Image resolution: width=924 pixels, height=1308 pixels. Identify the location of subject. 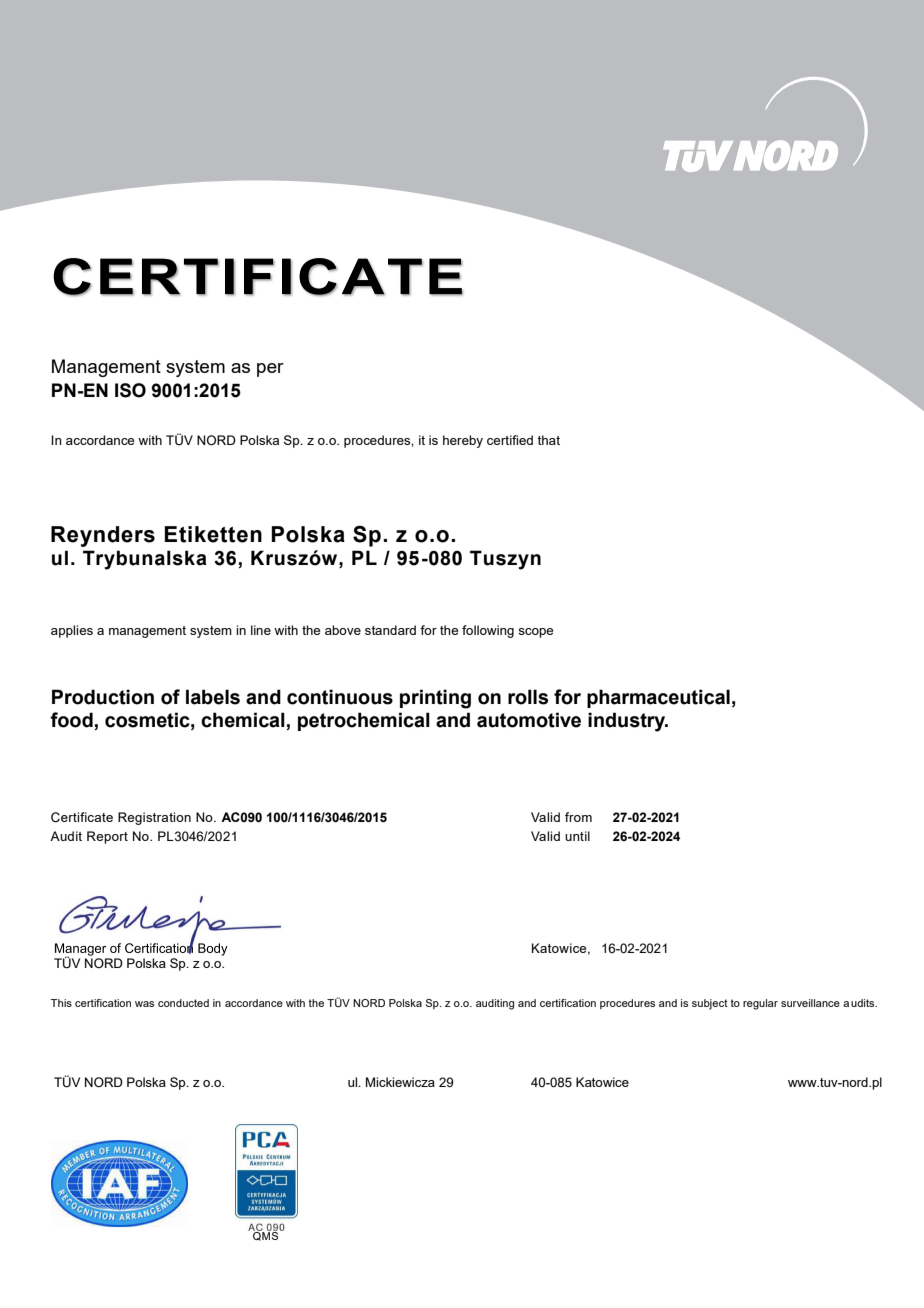
(710, 1004).
